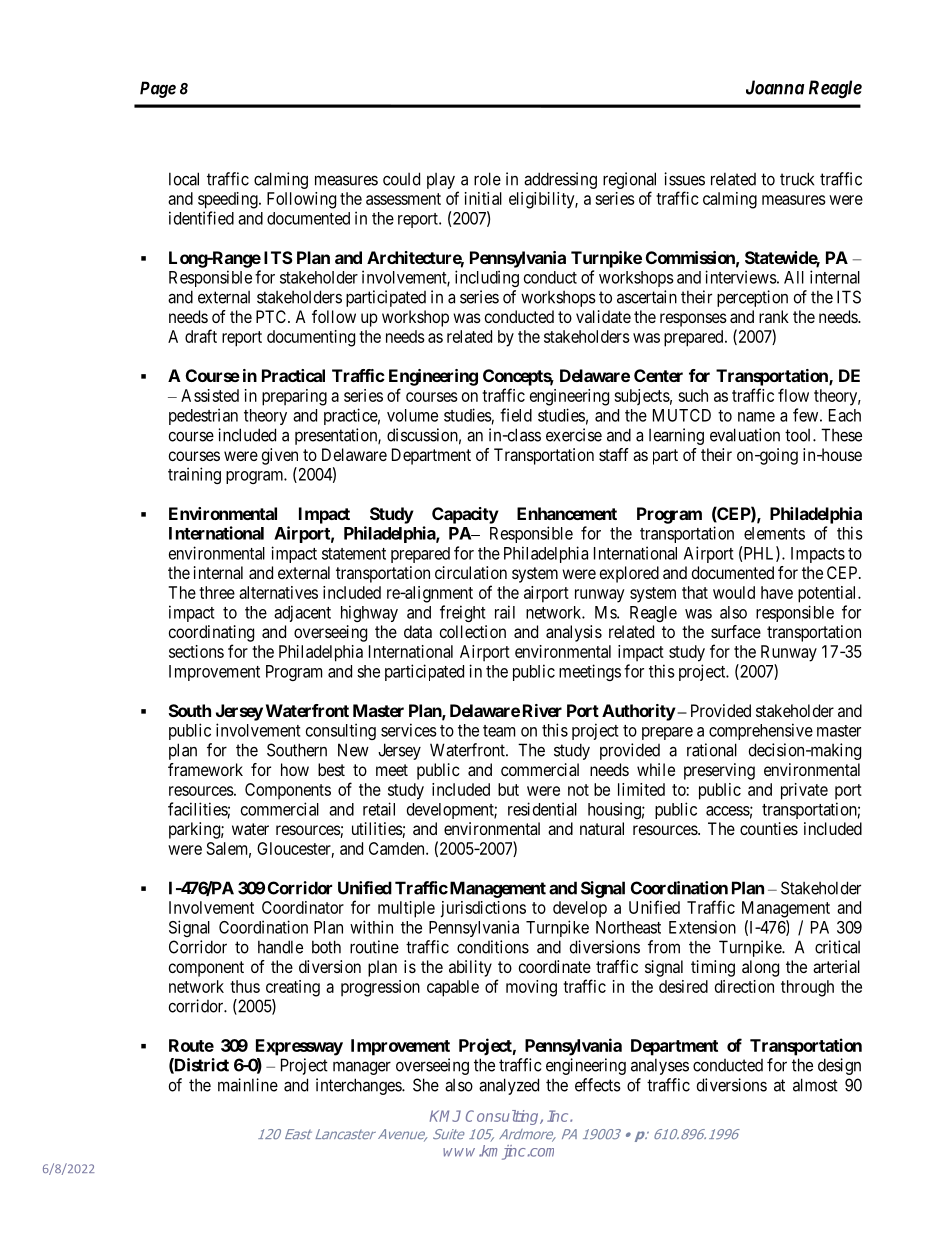  What do you see at coordinates (248, 1085) in the page?
I see `mainline` at bounding box center [248, 1085].
